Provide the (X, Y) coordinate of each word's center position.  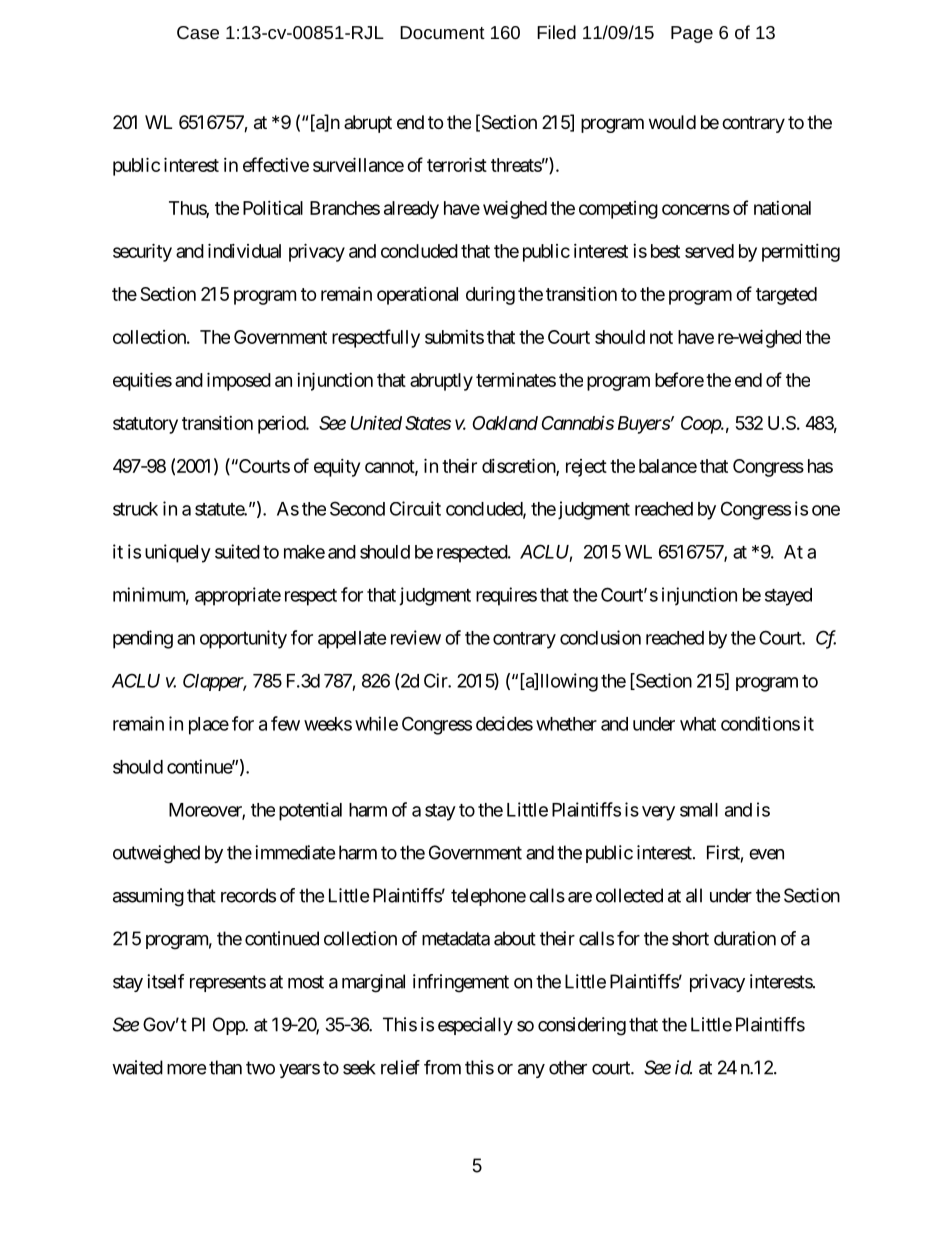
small (699, 810)
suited (237, 551)
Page (692, 34)
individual (244, 250)
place (209, 726)
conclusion (600, 637)
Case (198, 32)
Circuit (415, 508)
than (225, 1067)
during (490, 296)
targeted (786, 296)
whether (566, 724)
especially (475, 1026)
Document (442, 32)
